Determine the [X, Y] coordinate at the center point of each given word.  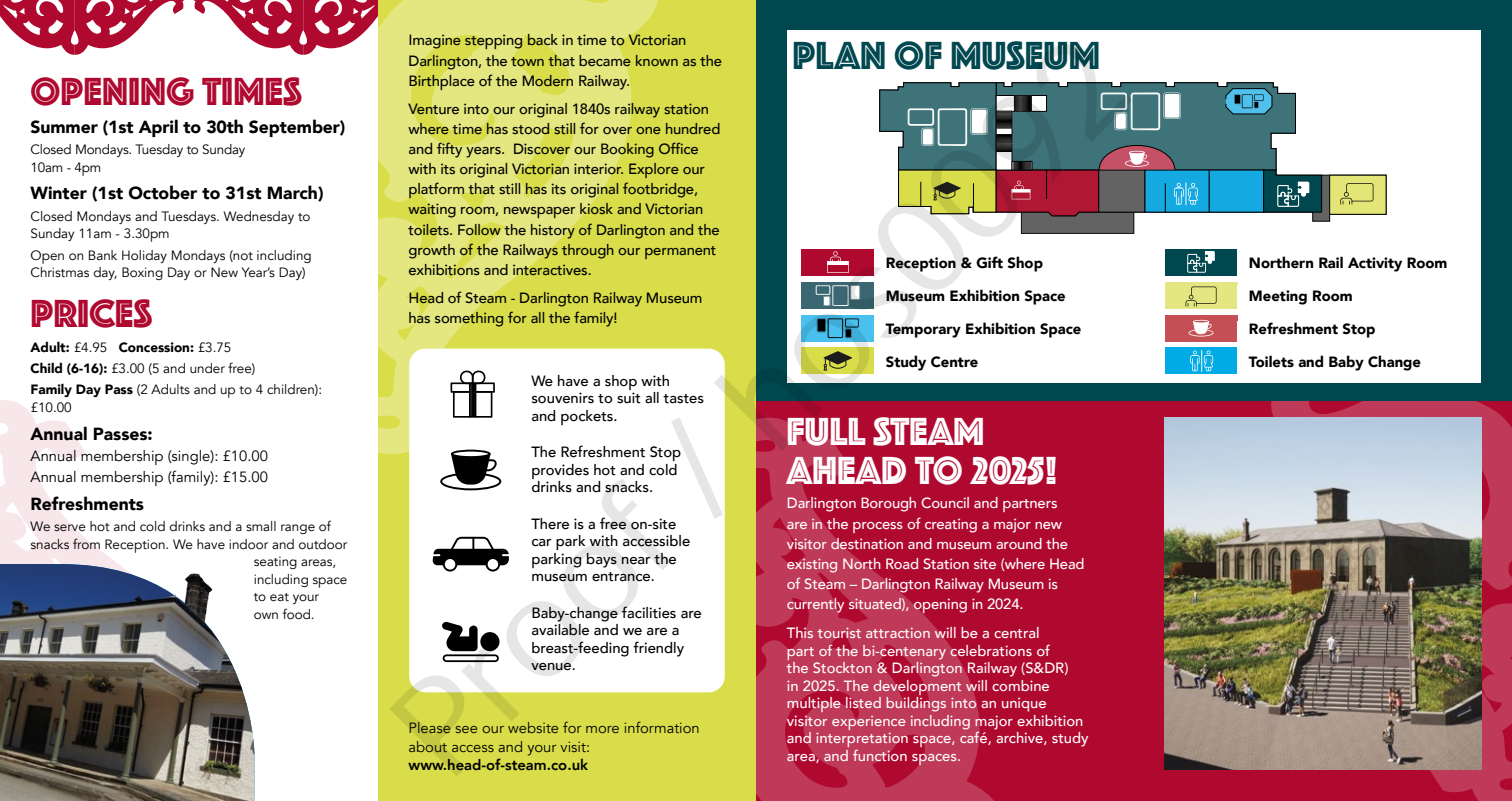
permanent [680, 252]
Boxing [142, 273]
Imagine [435, 41]
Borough [888, 504]
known [657, 60]
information [662, 727]
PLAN [839, 55]
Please [430, 728]
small [261, 526]
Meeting [1278, 297]
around [1019, 543]
